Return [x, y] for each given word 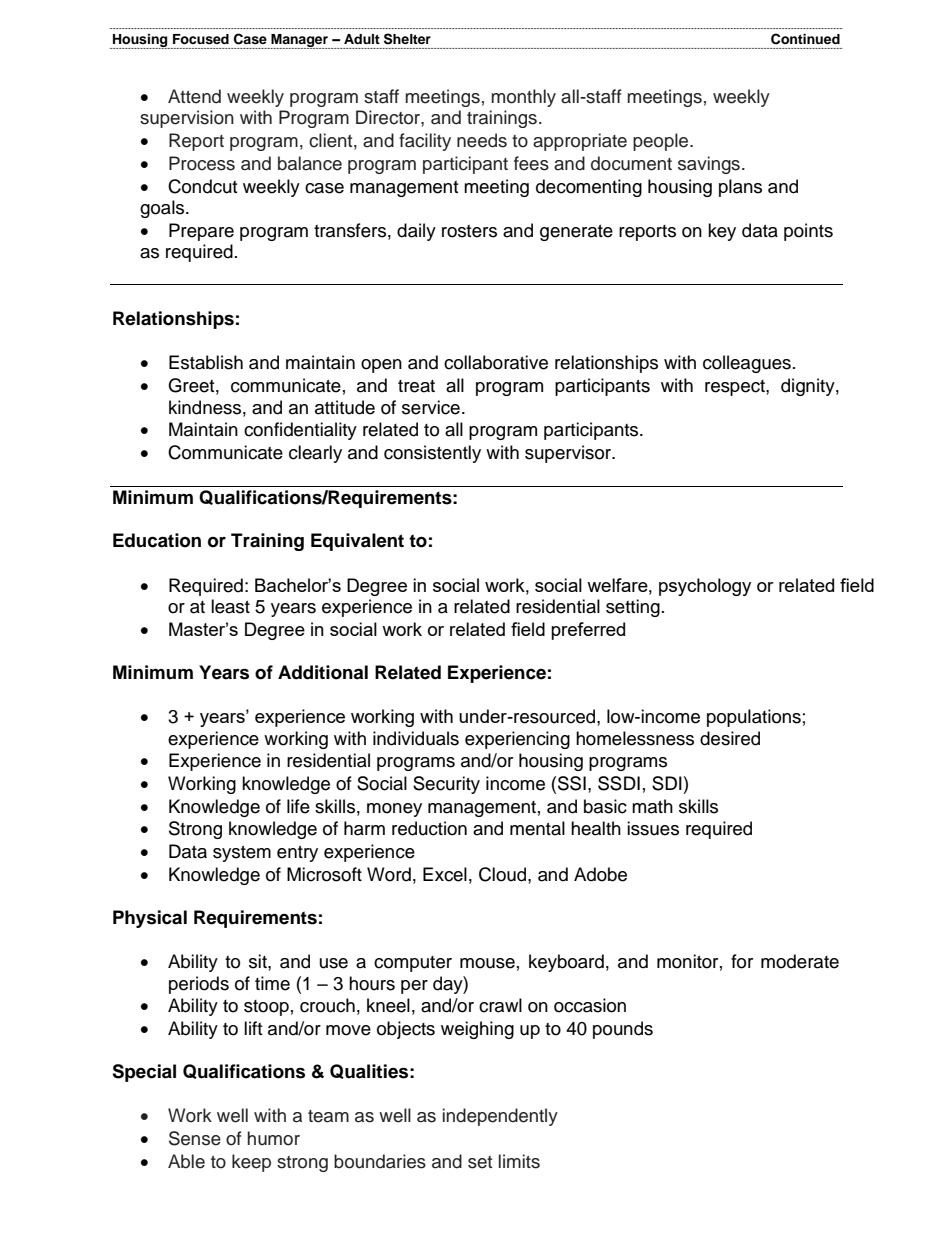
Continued [805, 39]
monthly [523, 98]
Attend [194, 96]
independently [500, 1117]
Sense [195, 1138]
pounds [623, 1030]
